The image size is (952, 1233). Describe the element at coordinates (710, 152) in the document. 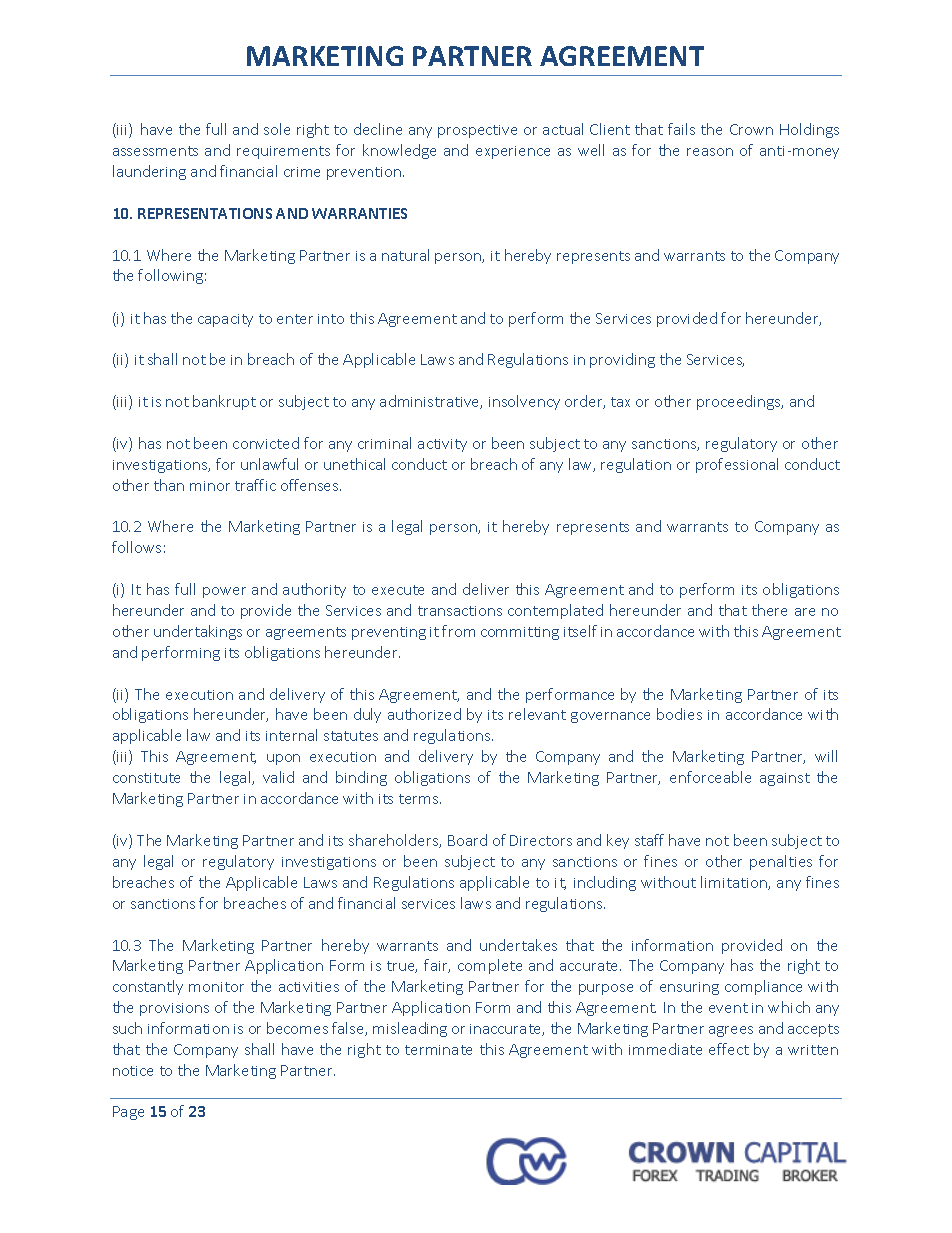

I see `reason` at that location.
